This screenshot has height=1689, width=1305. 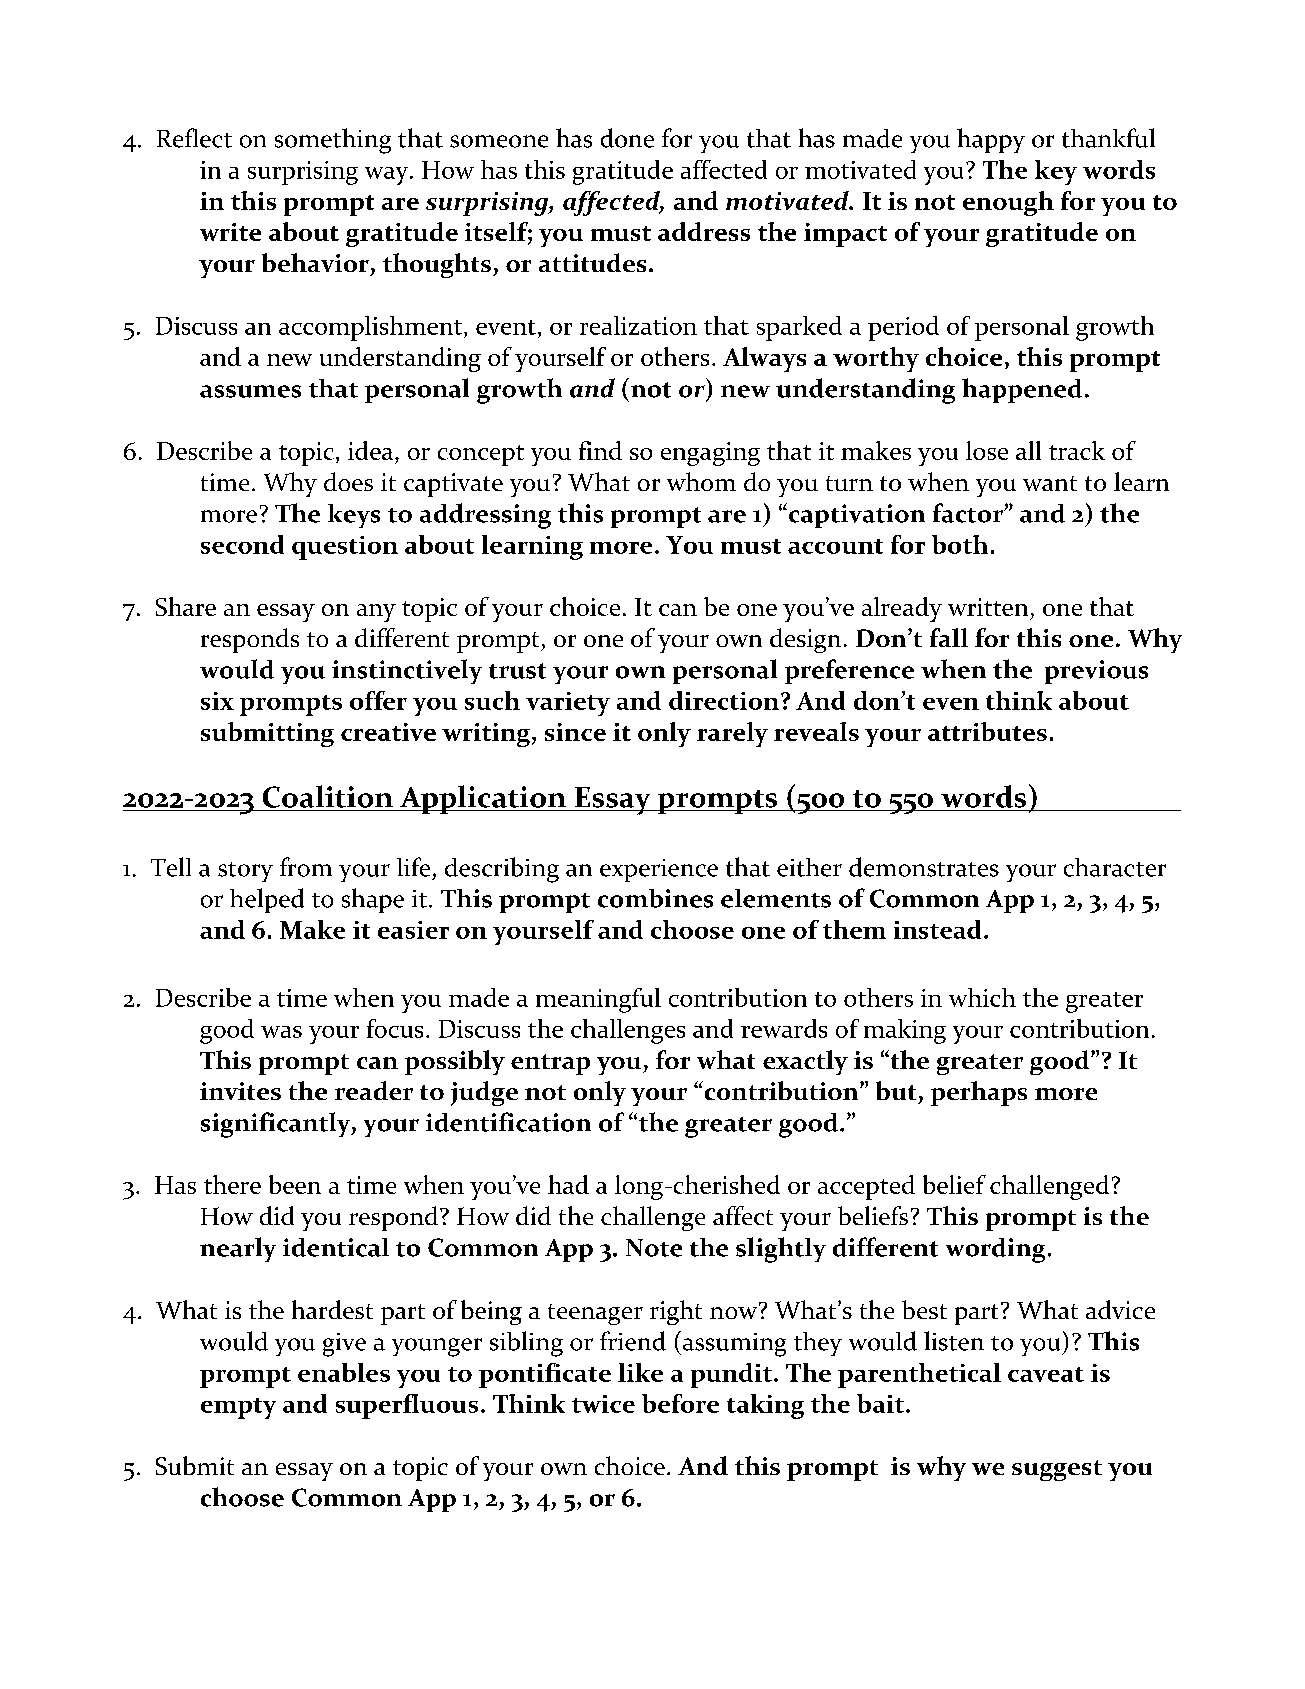 What do you see at coordinates (1008, 203) in the screenshot?
I see `enough` at bounding box center [1008, 203].
